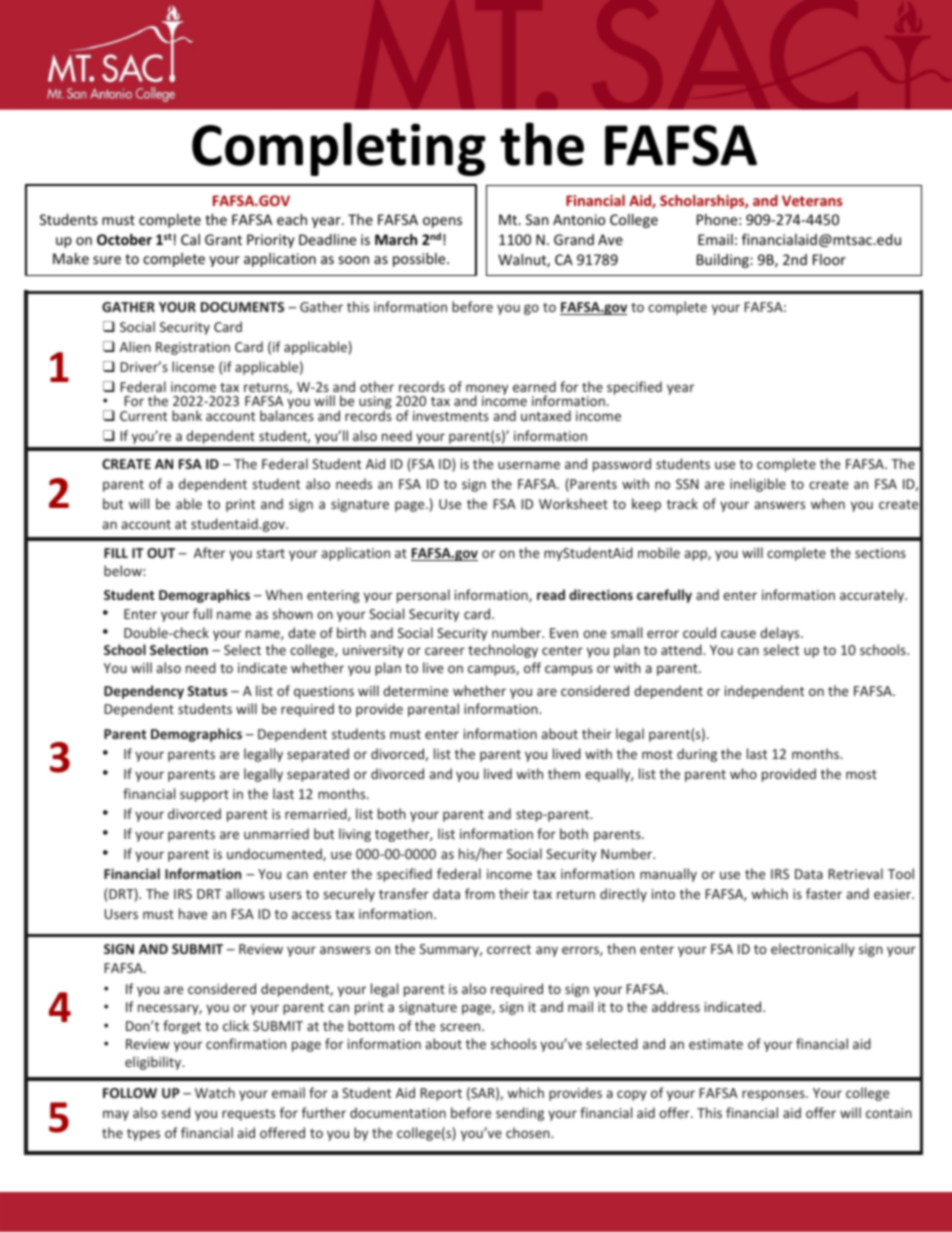 The width and height of the image is (952, 1233). What do you see at coordinates (441, 1094) in the image?
I see `Report` at bounding box center [441, 1094].
